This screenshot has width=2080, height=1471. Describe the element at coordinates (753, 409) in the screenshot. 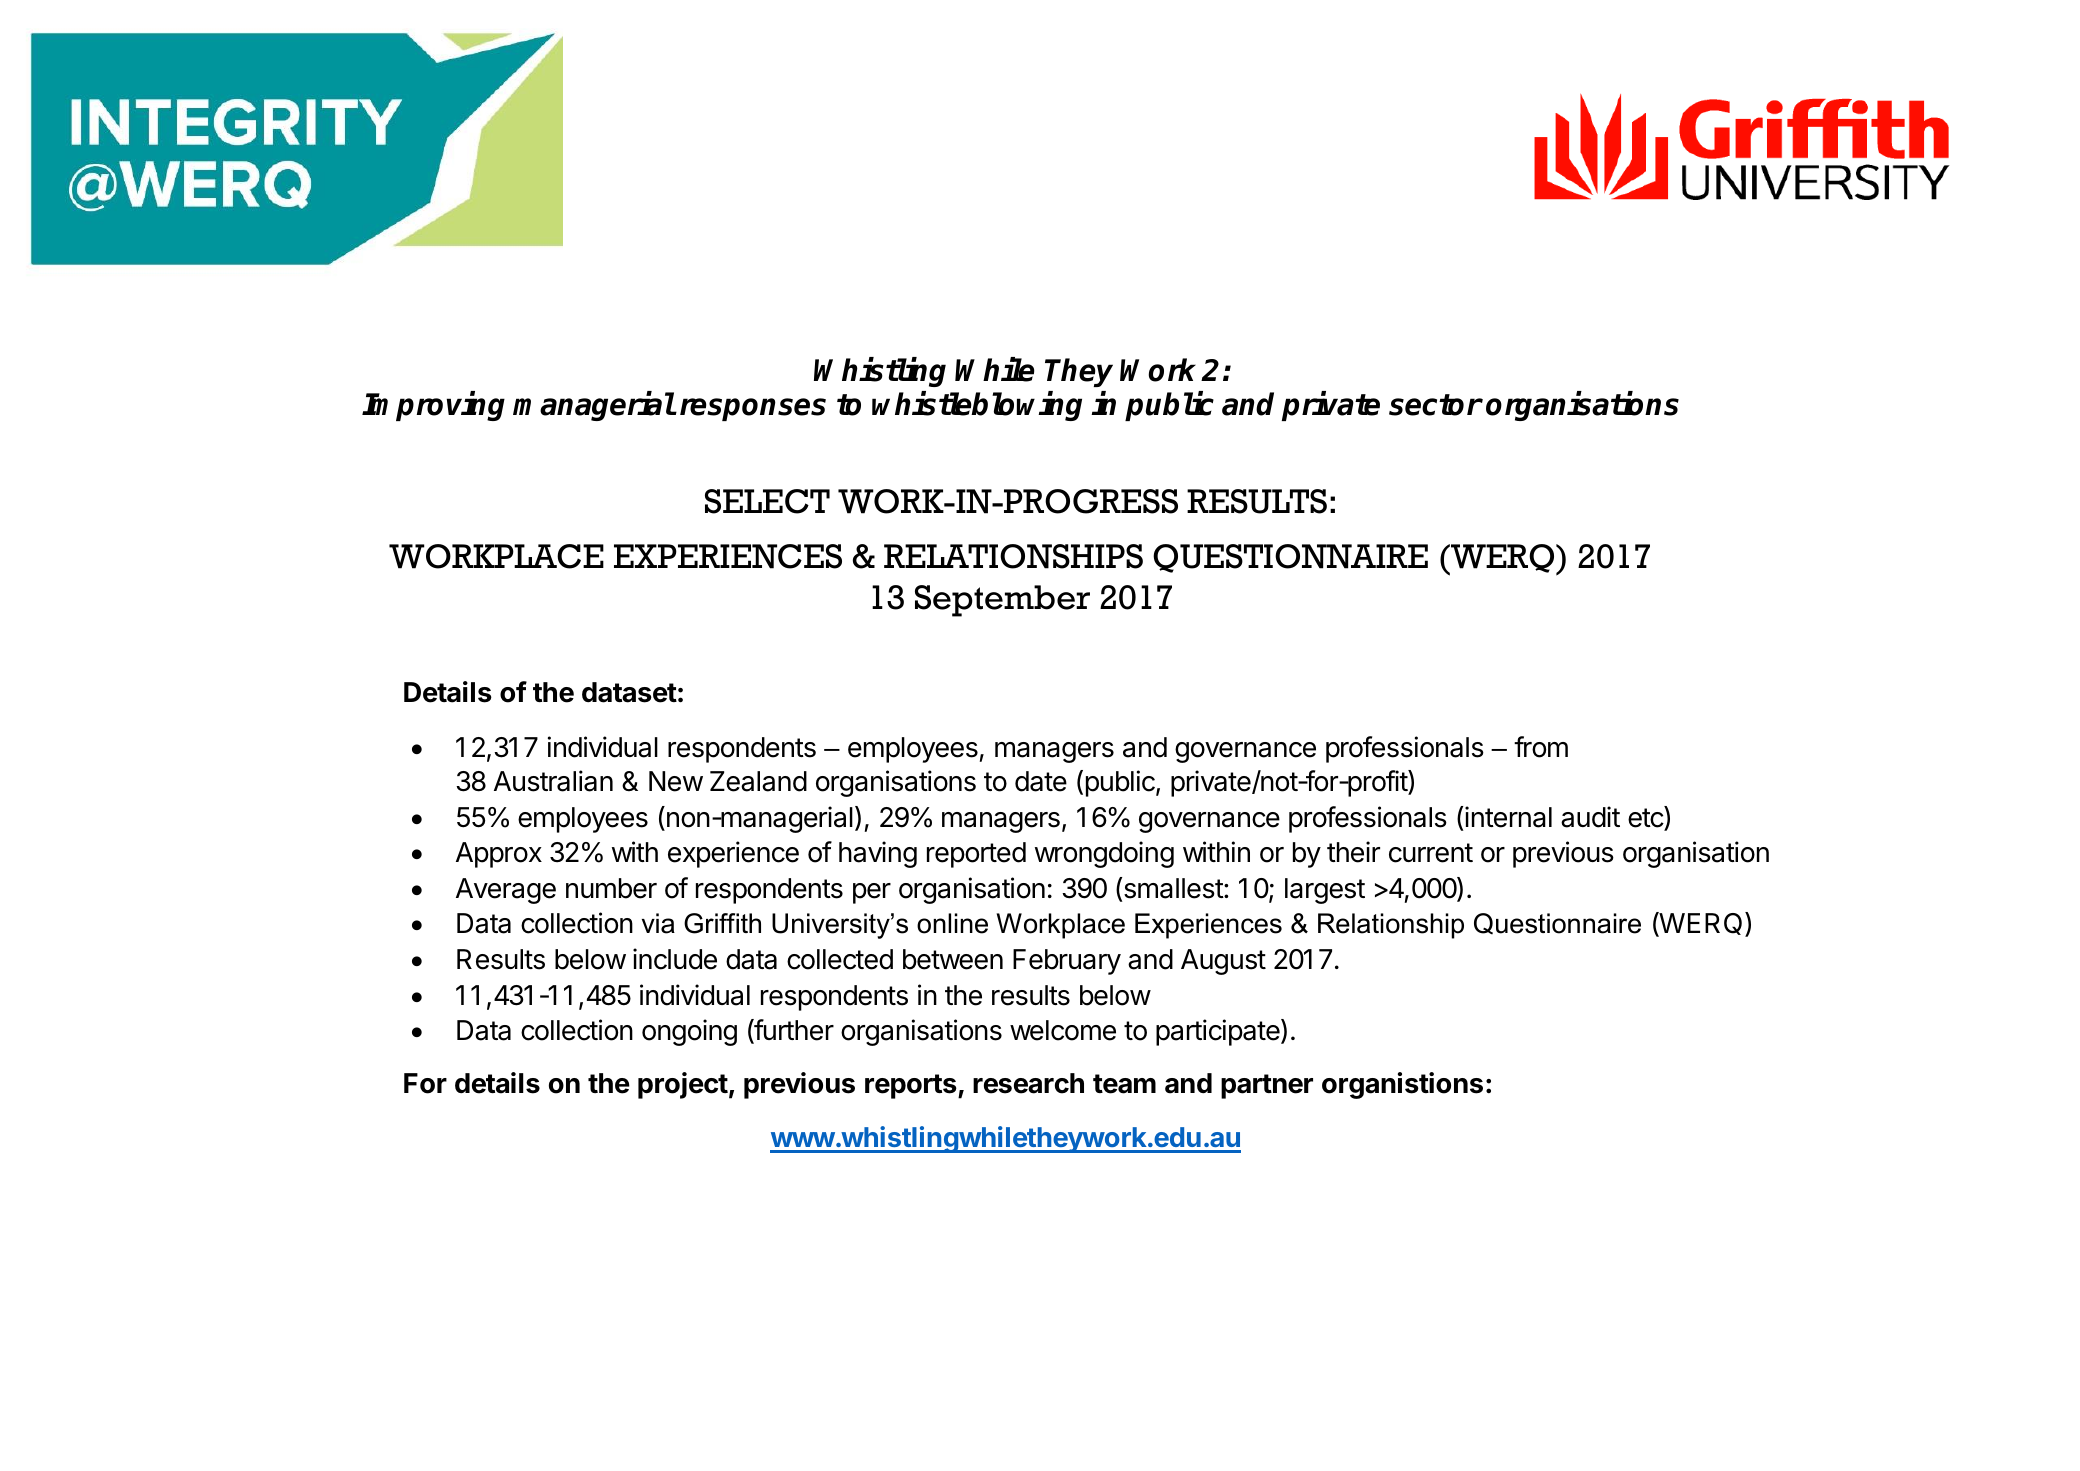

I see `responses` at that location.
